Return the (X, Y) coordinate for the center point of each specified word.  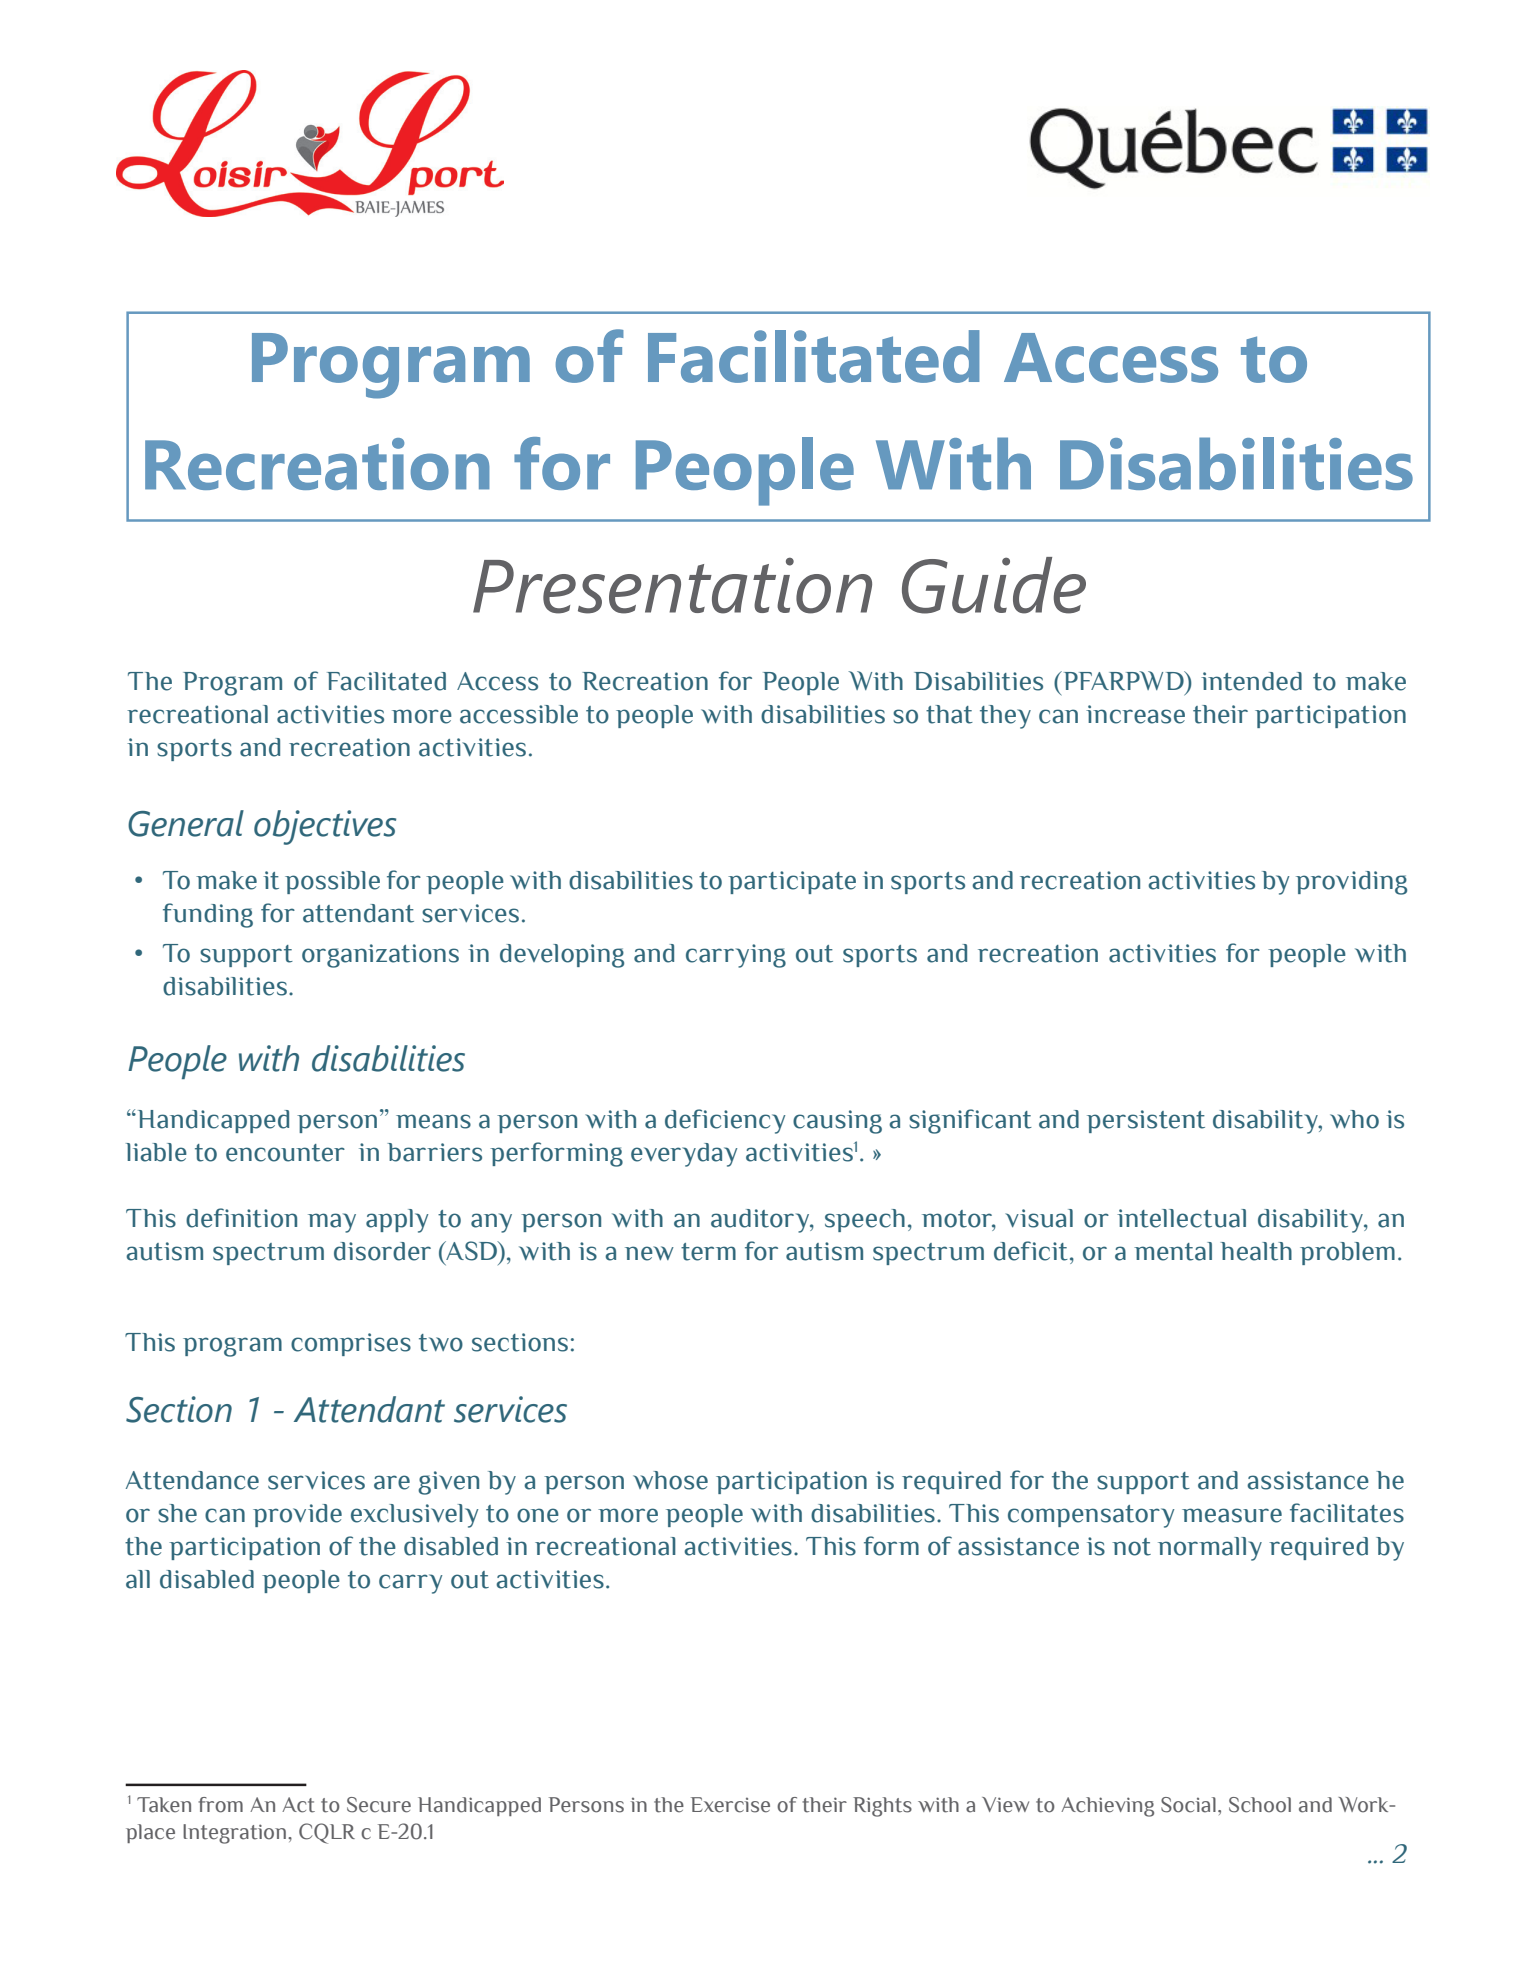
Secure (379, 1805)
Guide (994, 585)
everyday (684, 1155)
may (332, 1223)
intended (1251, 681)
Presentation (672, 585)
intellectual (1181, 1218)
